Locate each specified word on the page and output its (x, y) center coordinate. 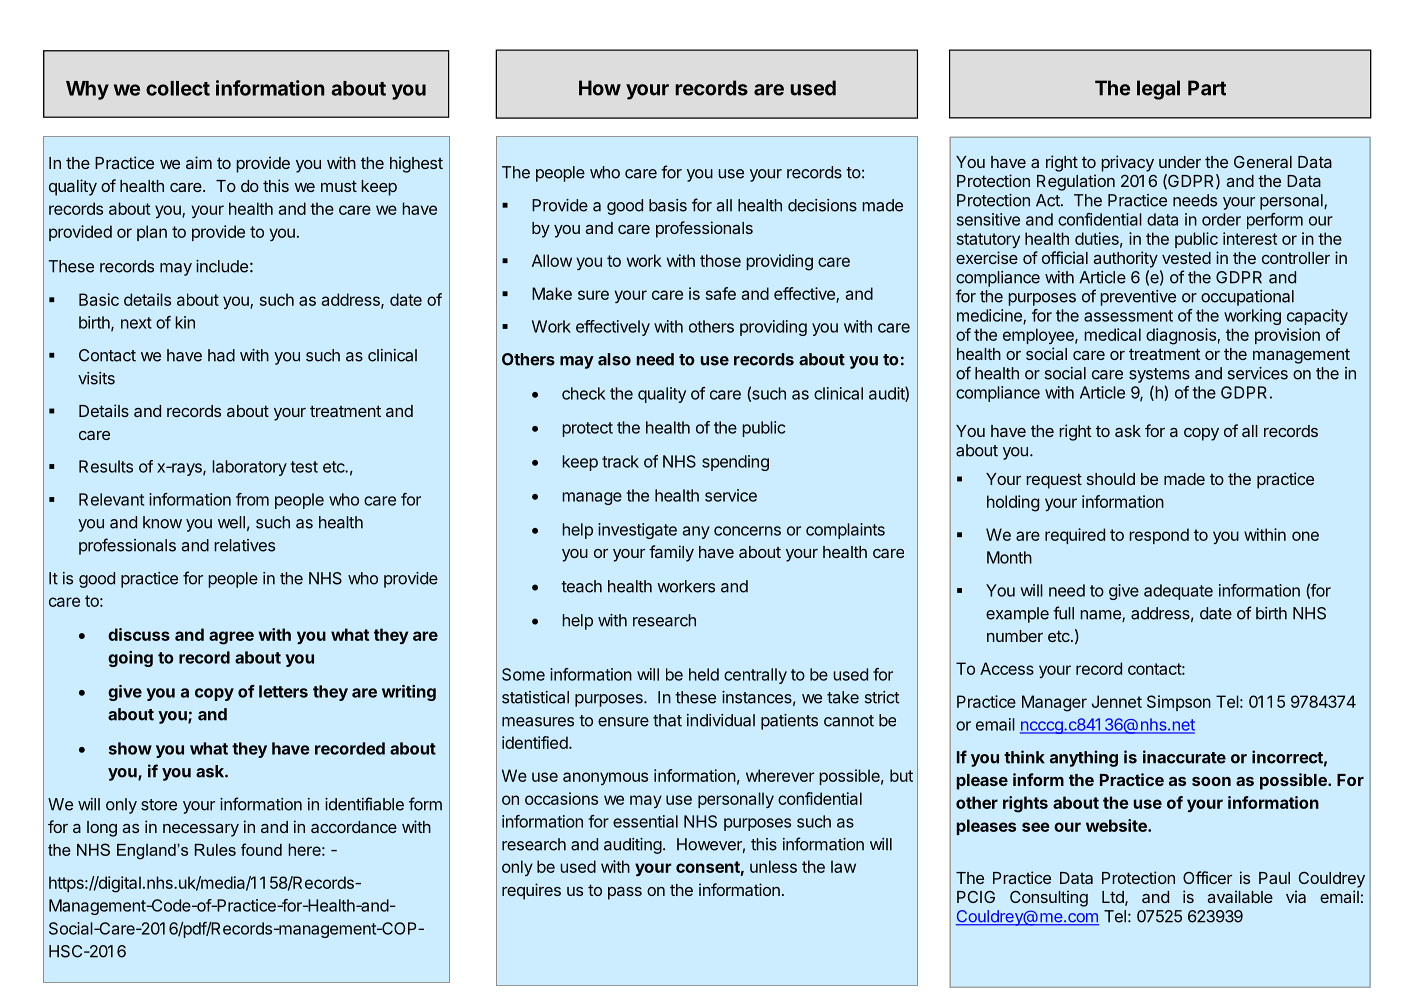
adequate (1178, 592)
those (720, 260)
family (671, 553)
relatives (244, 545)
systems (1159, 375)
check (584, 393)
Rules (215, 850)
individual (721, 720)
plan (152, 233)
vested (1186, 258)
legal (1158, 90)
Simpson (1179, 703)
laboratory (249, 468)
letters (283, 691)
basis (668, 205)
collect (178, 88)
